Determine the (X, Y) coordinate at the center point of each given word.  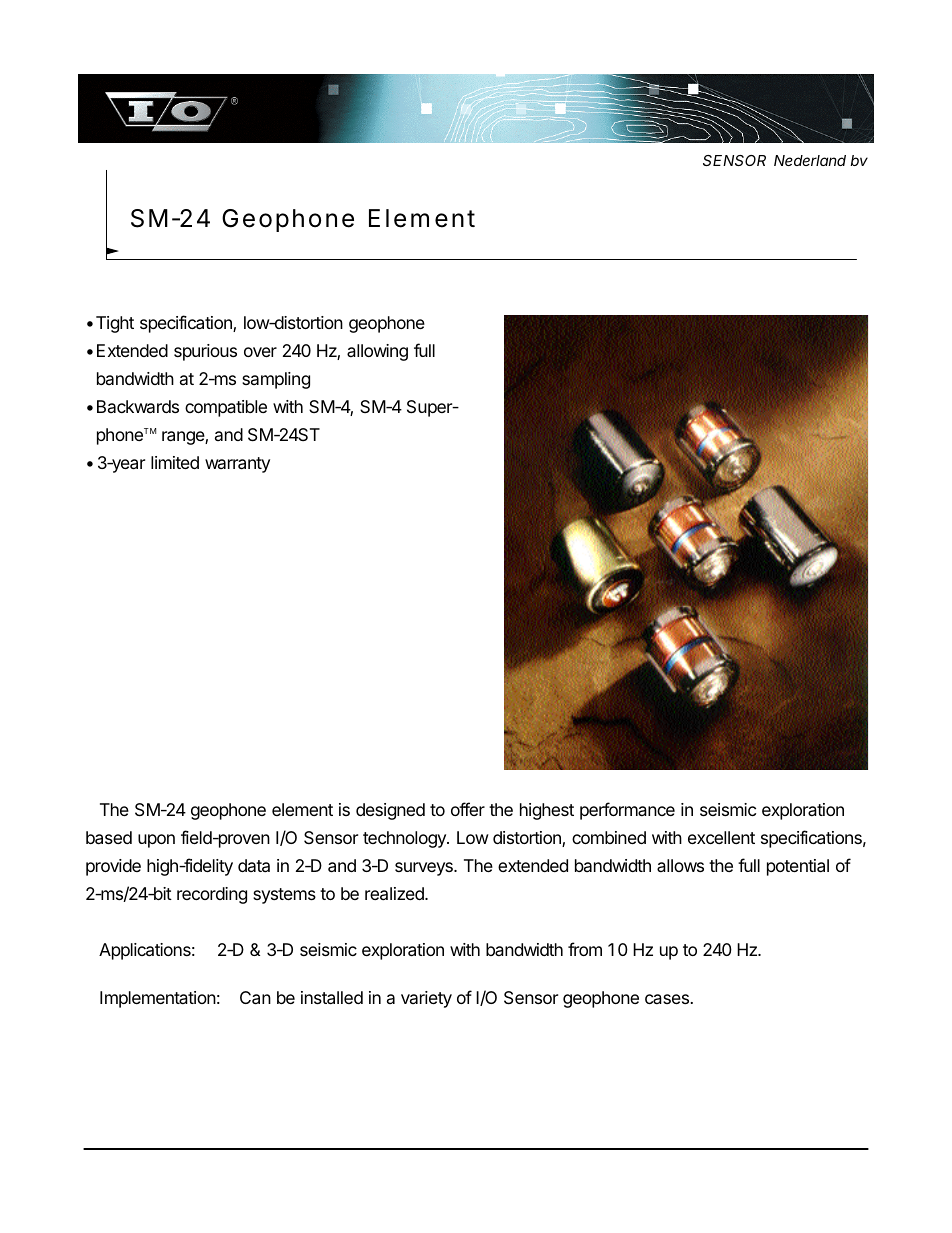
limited (175, 462)
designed (390, 811)
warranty (237, 465)
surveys (425, 869)
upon (156, 841)
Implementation (158, 999)
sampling (276, 380)
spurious (205, 352)
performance (627, 811)
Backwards (138, 406)
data (254, 866)
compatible (226, 408)
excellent (721, 837)
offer (468, 809)
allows (680, 865)
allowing (377, 352)
